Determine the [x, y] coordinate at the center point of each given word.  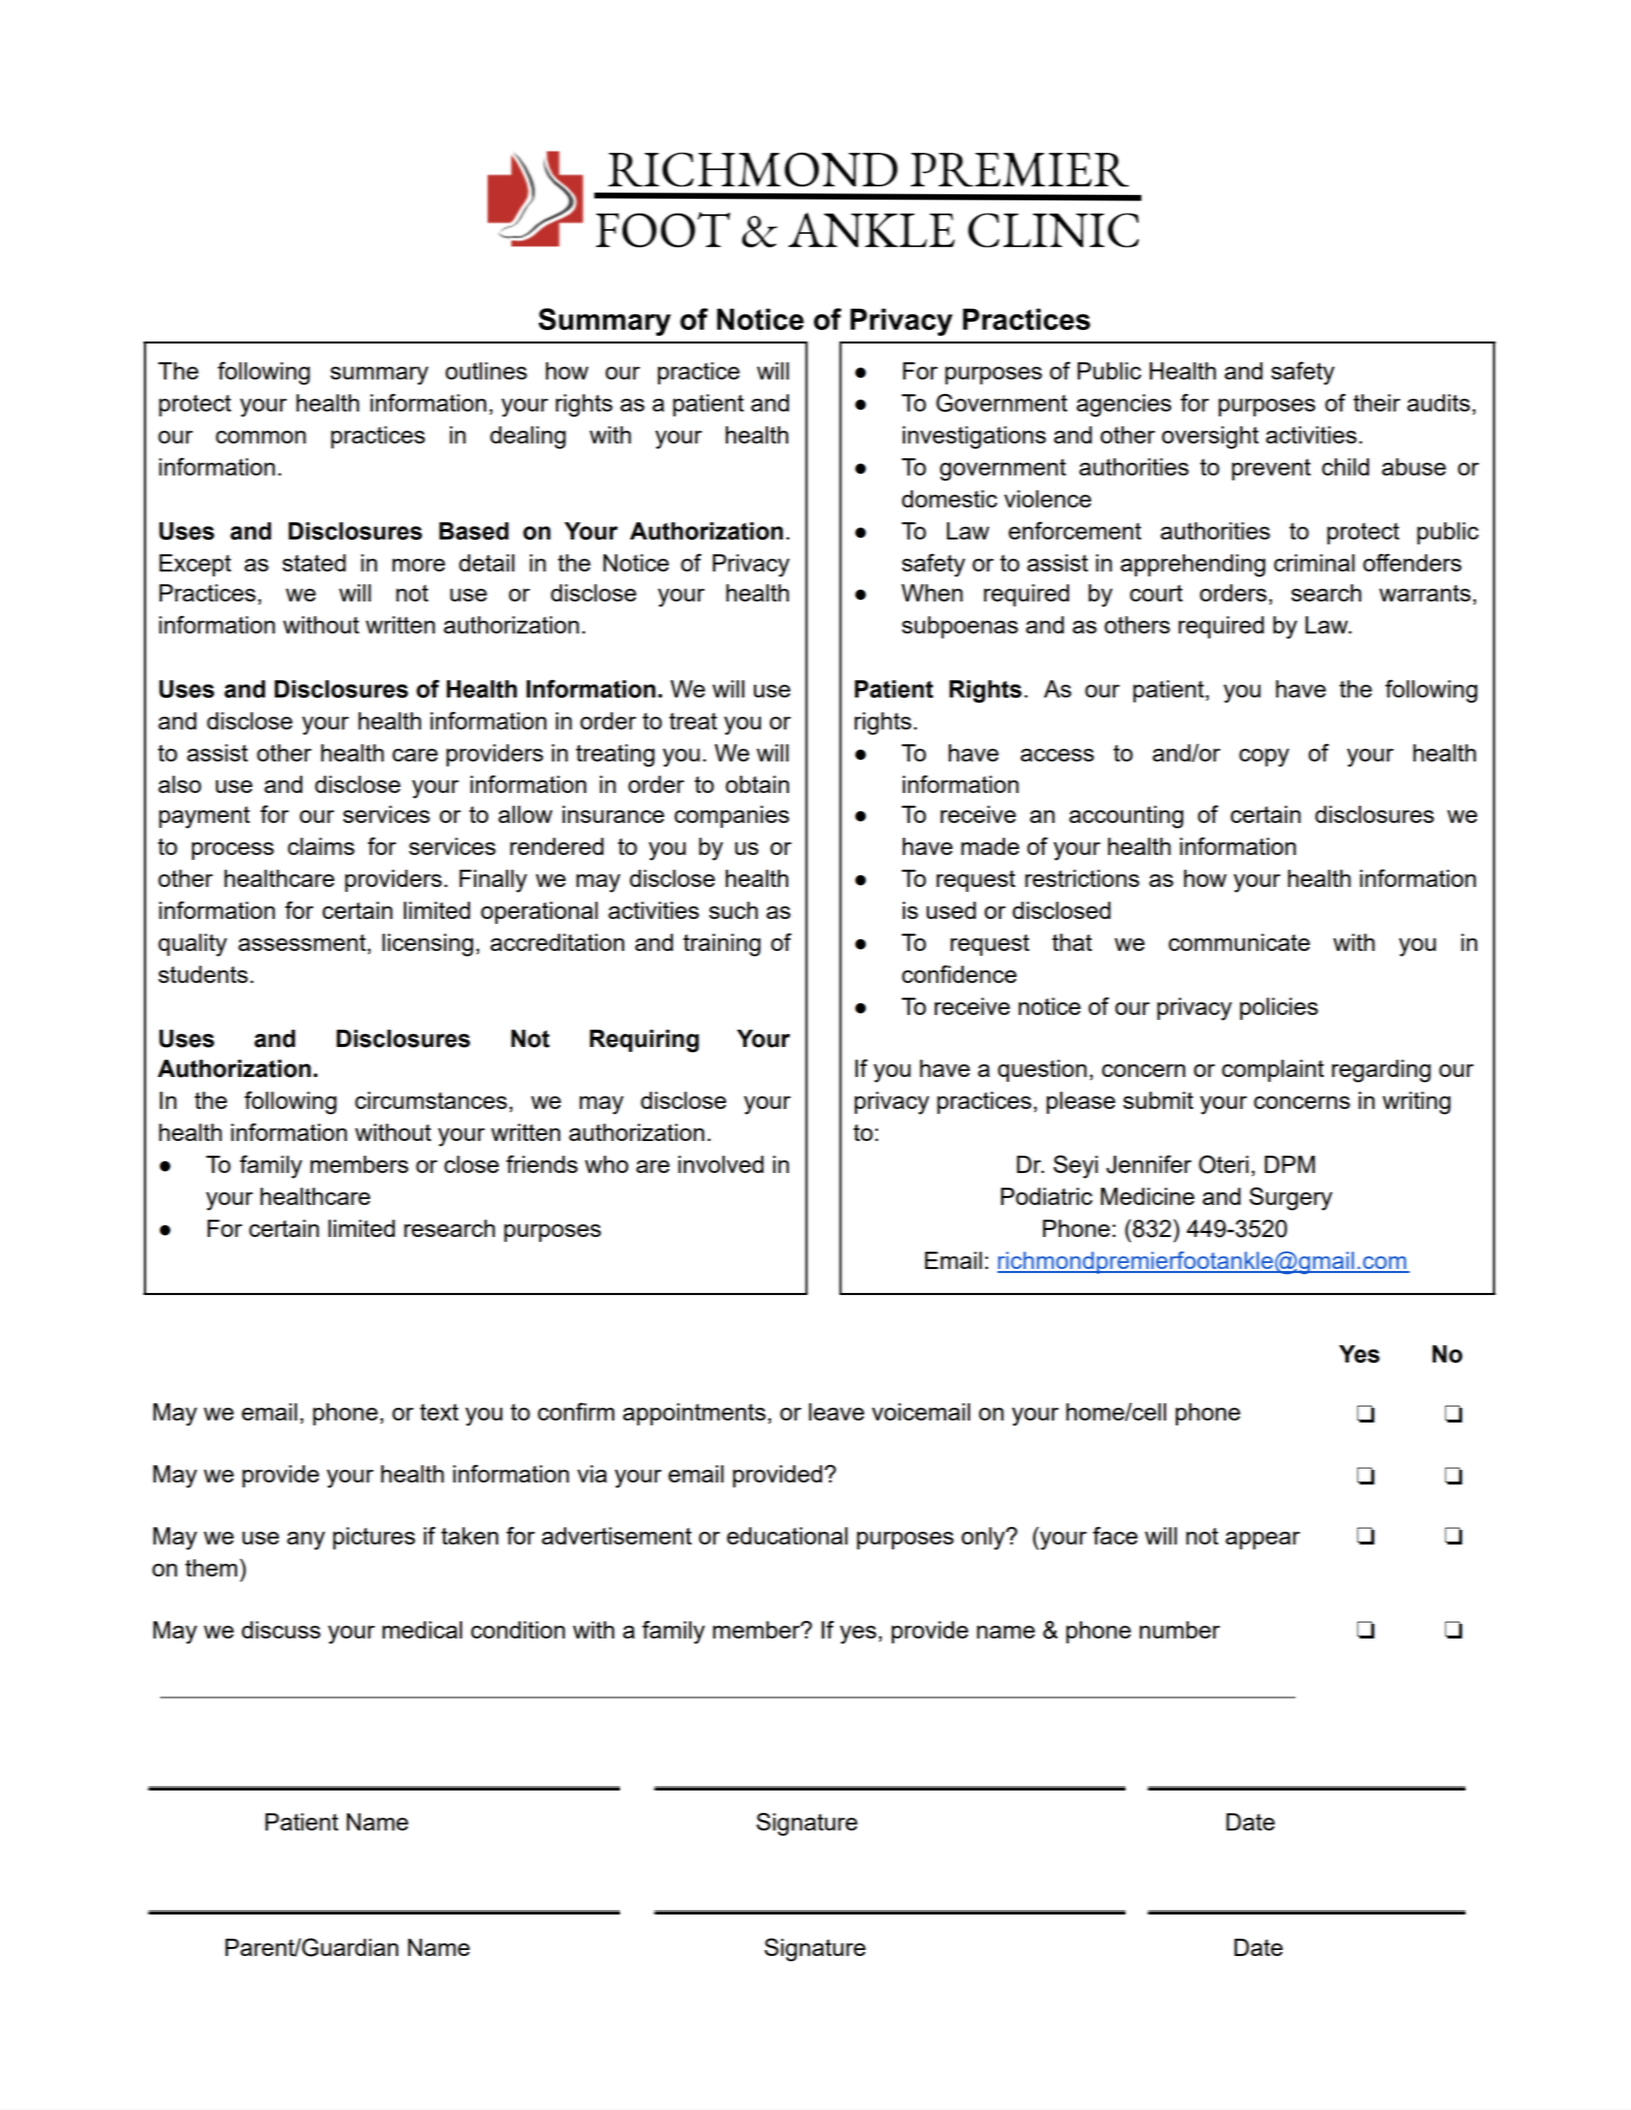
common [261, 437]
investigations [974, 437]
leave [836, 1412]
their [1376, 403]
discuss [281, 1630]
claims [321, 846]
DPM [1290, 1164]
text [439, 1412]
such [733, 910]
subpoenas [960, 627]
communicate [1239, 942]
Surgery [1290, 1199]
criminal [1314, 563]
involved [721, 1164]
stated [314, 563]
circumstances [431, 1100]
